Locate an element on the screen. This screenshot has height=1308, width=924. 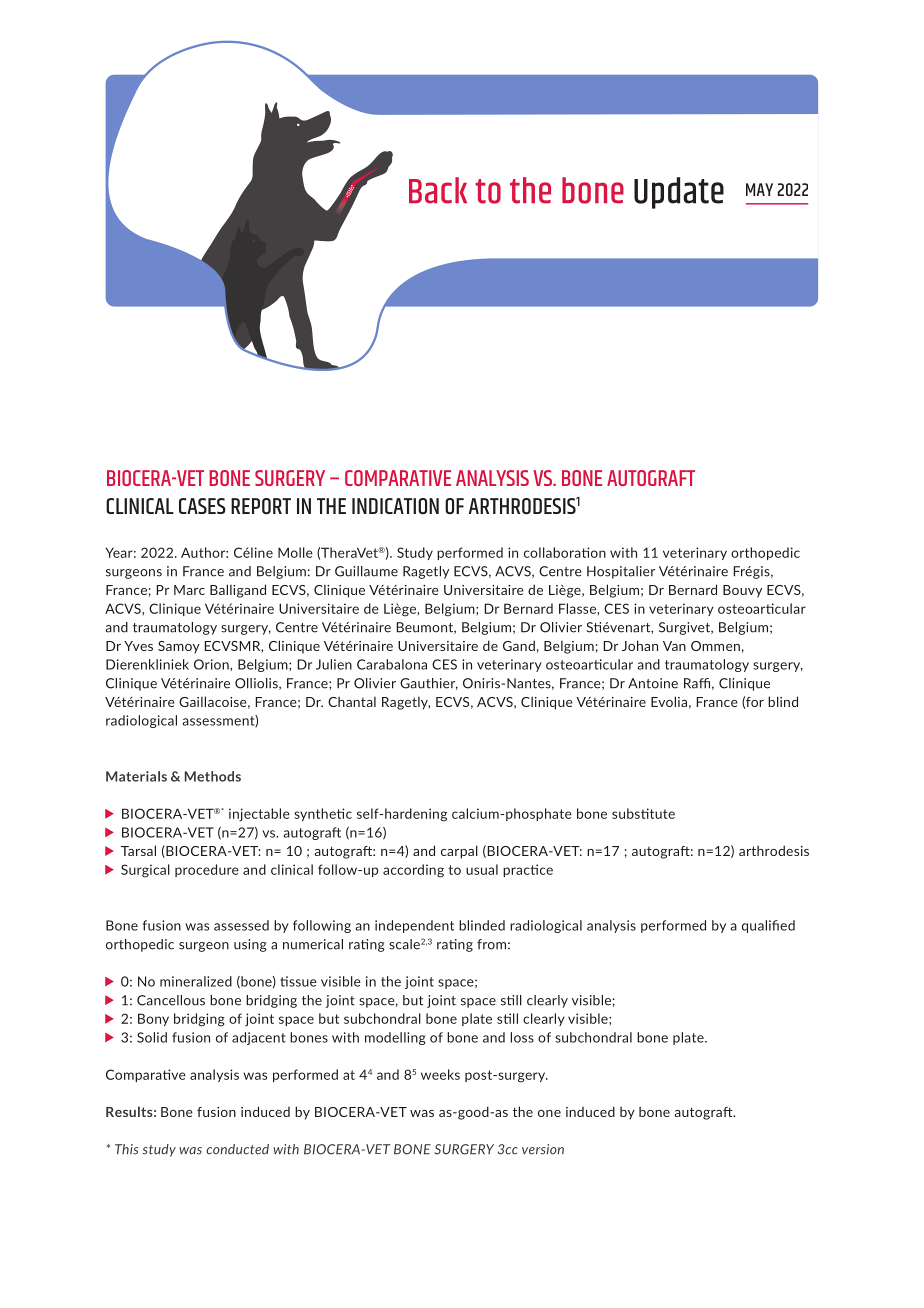
CASES is located at coordinates (202, 506).
